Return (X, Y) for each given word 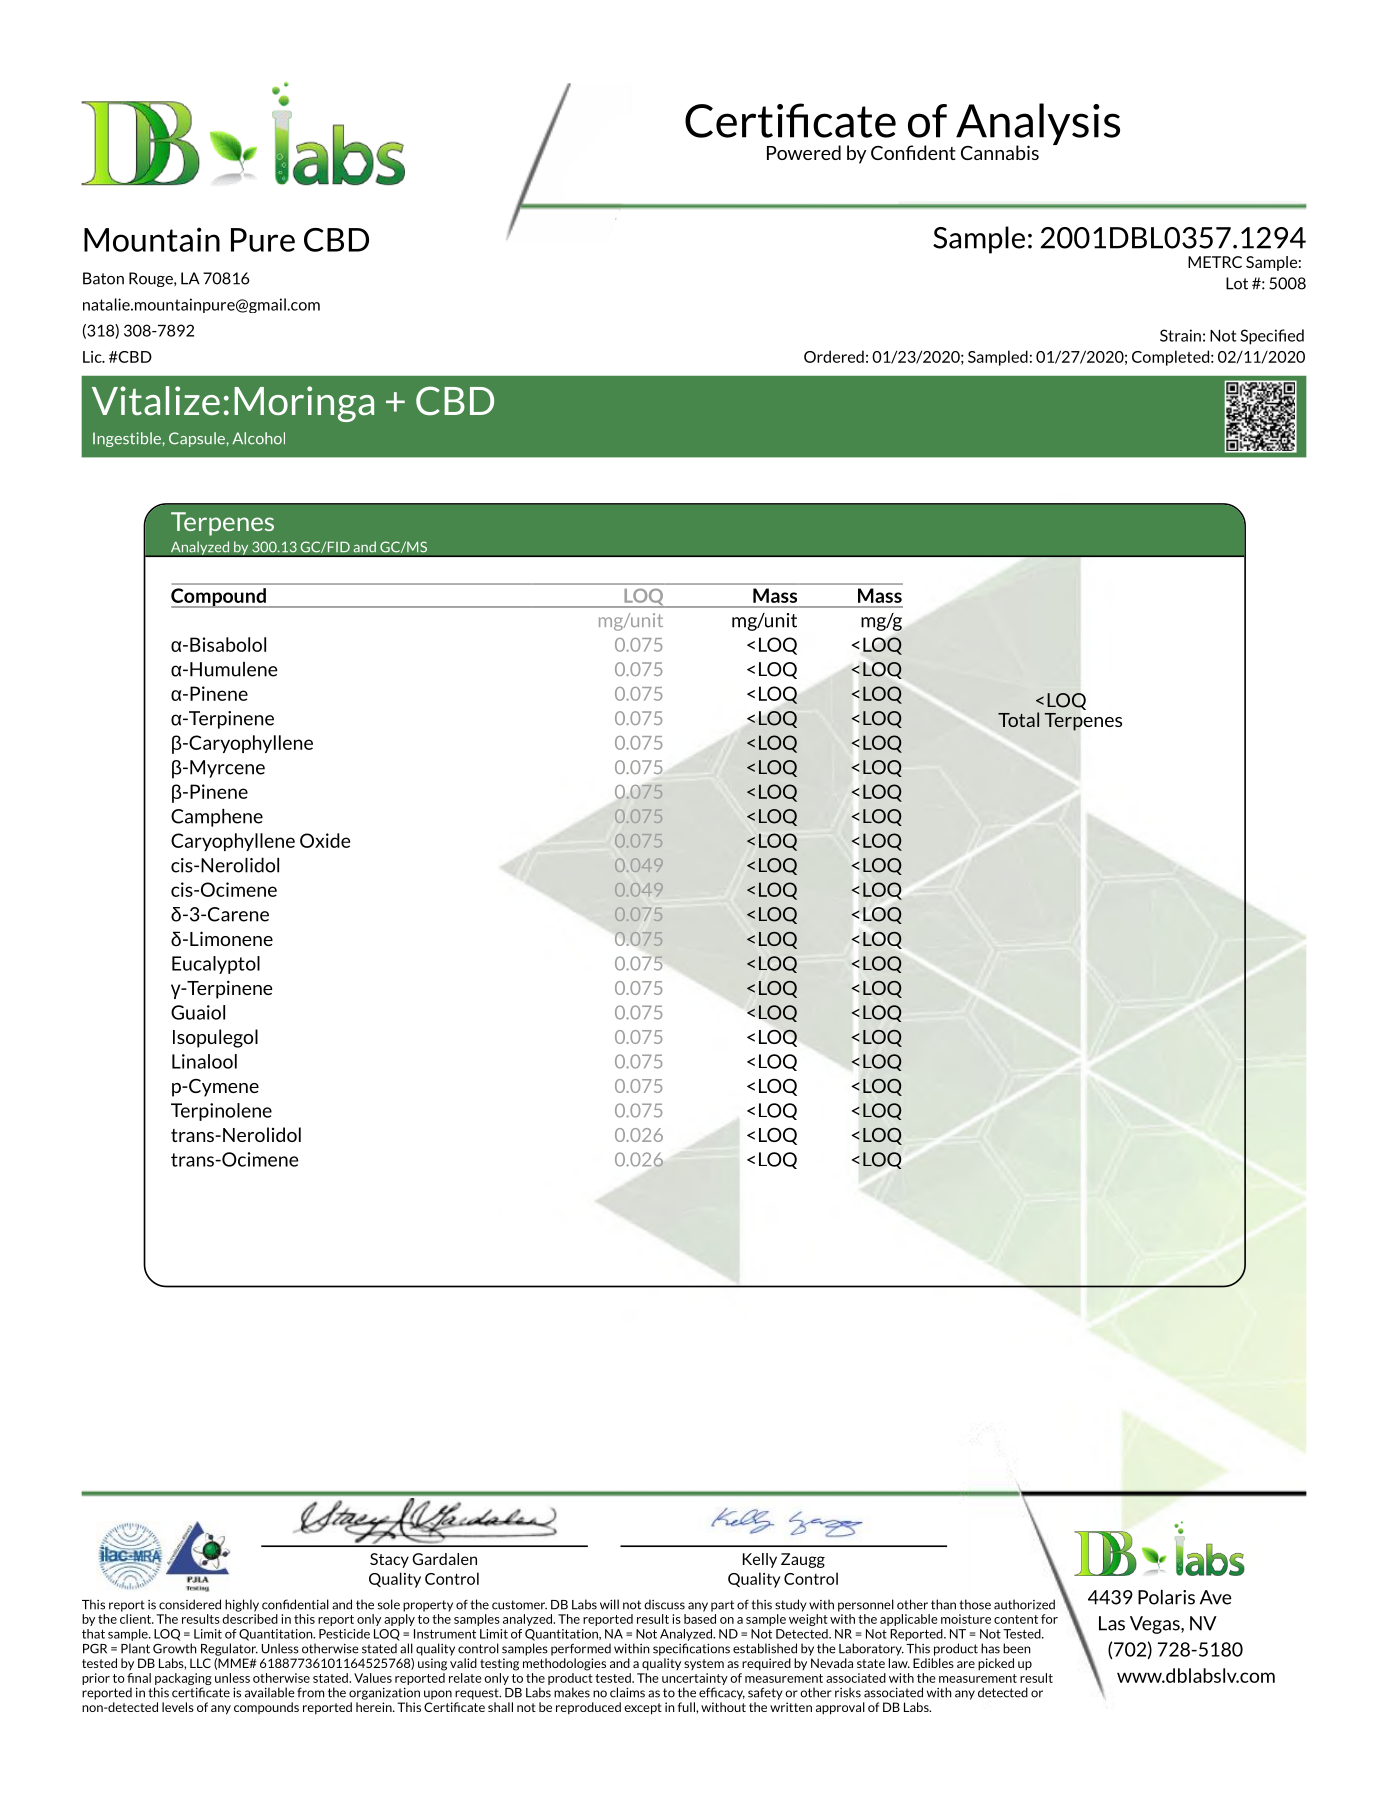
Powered (804, 152)
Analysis (1038, 125)
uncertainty (695, 1679)
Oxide (325, 840)
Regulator (229, 1649)
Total (1018, 719)
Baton (103, 278)
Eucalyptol (216, 965)
